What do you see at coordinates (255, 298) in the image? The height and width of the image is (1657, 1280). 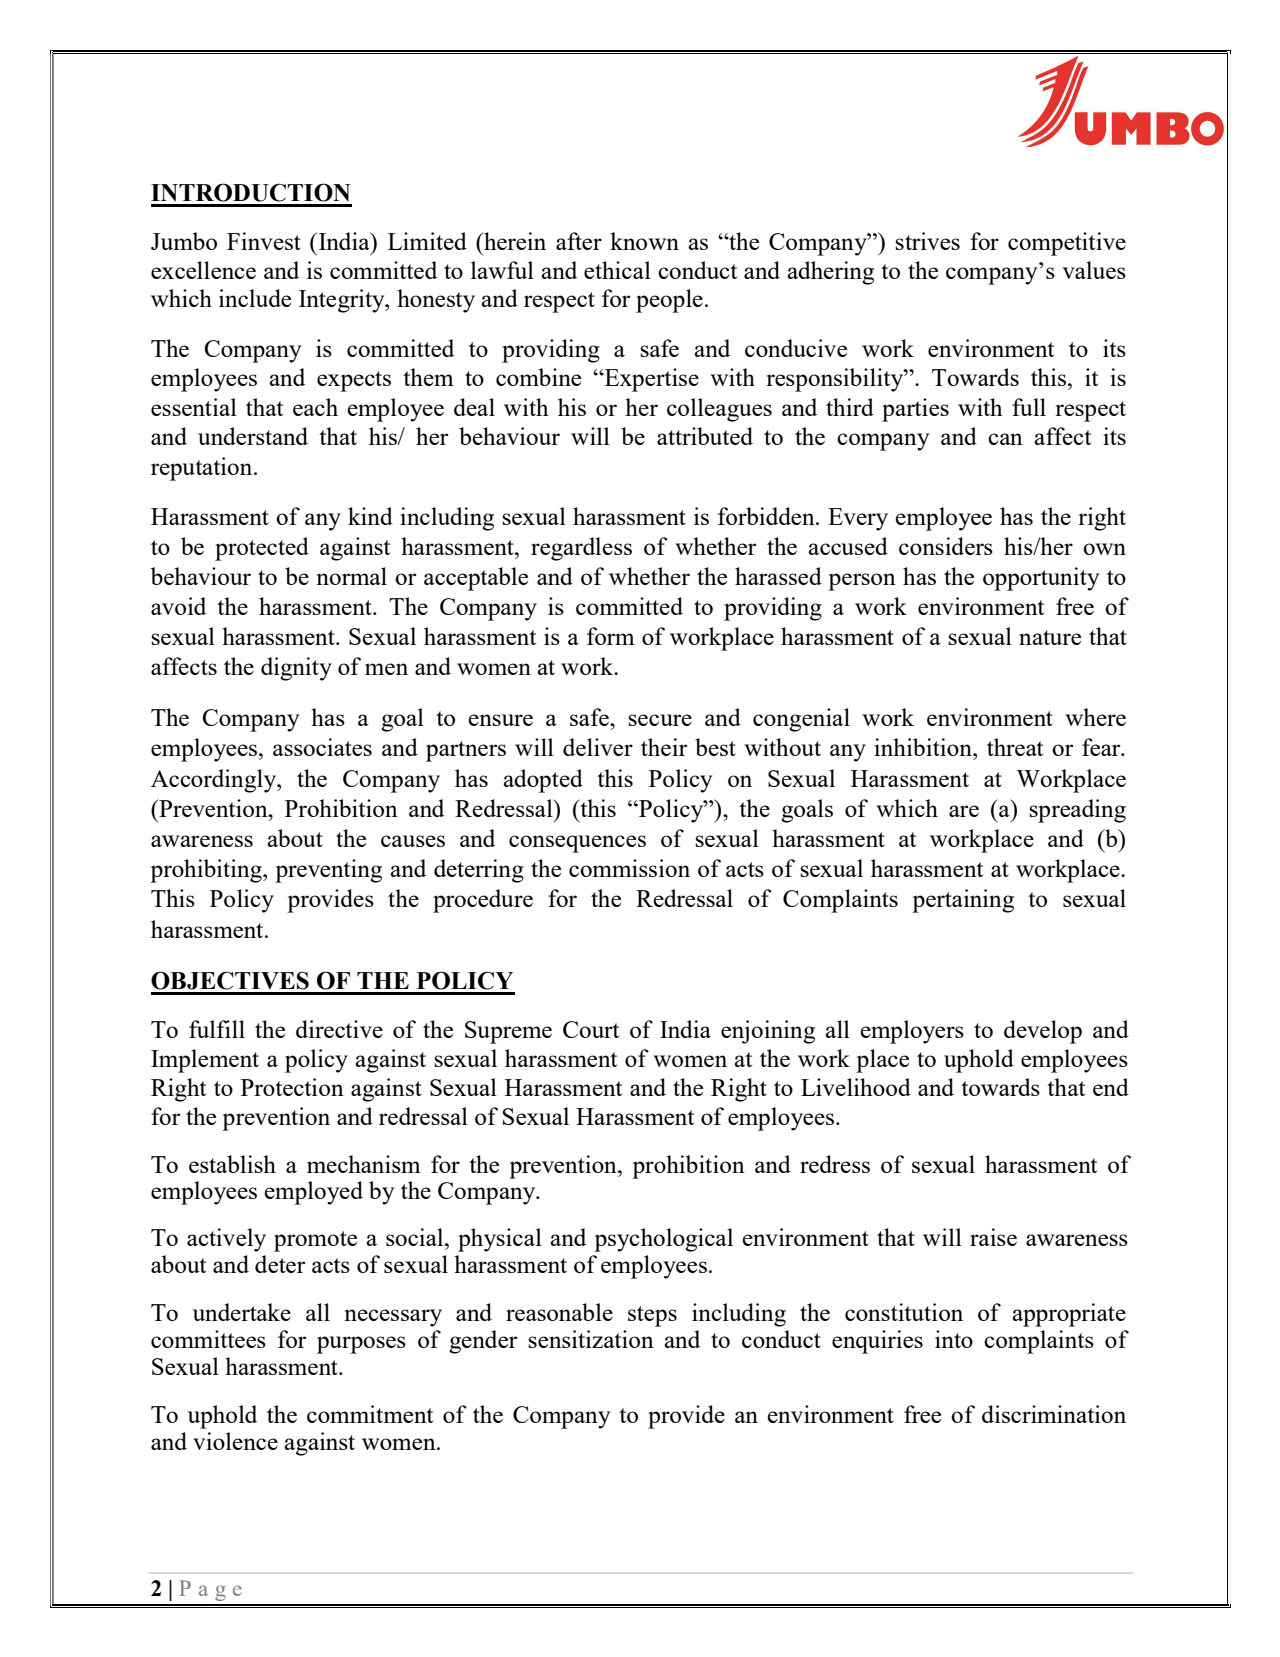 I see `include` at bounding box center [255, 298].
